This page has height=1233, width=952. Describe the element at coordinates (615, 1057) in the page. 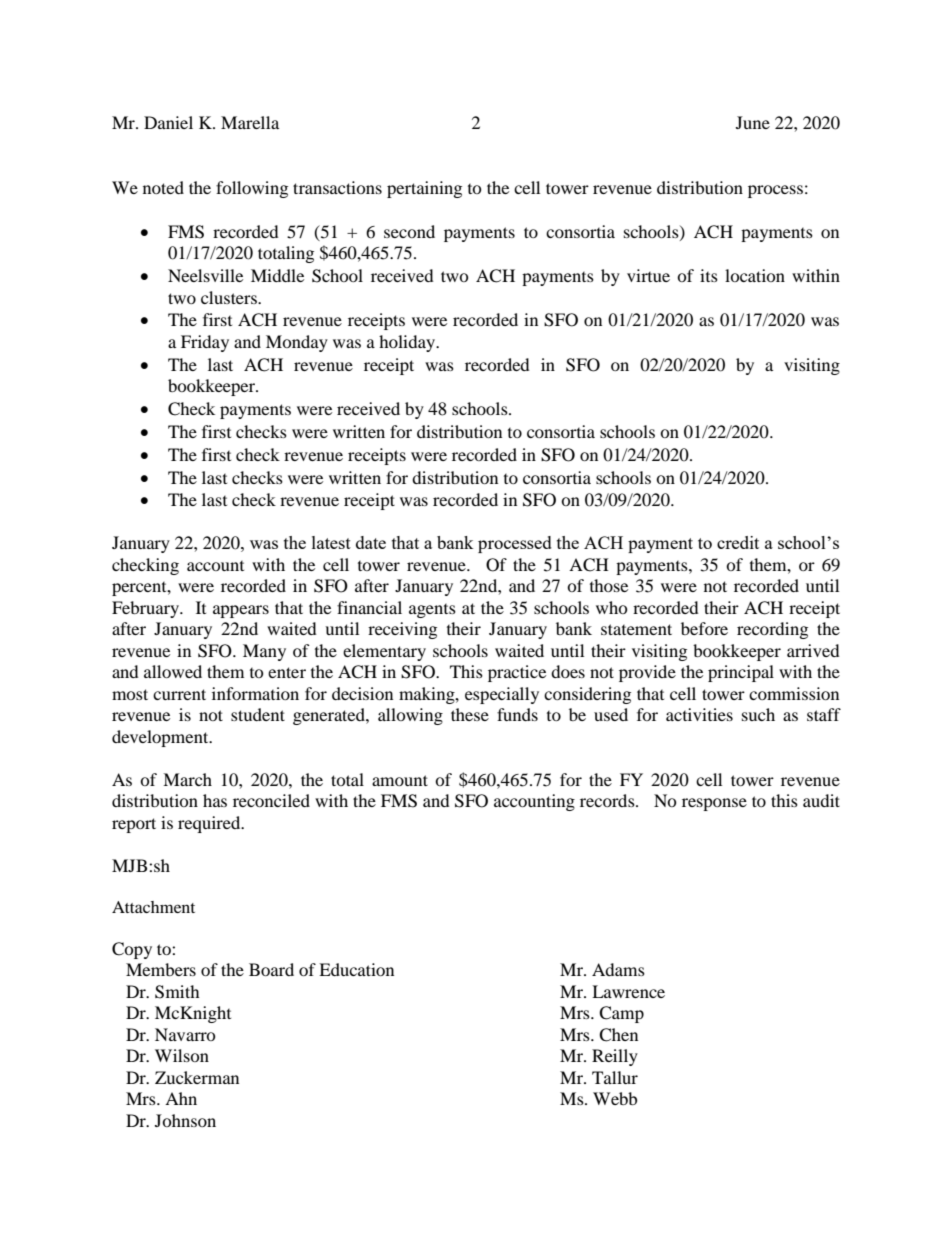

I see `Reilly` at that location.
